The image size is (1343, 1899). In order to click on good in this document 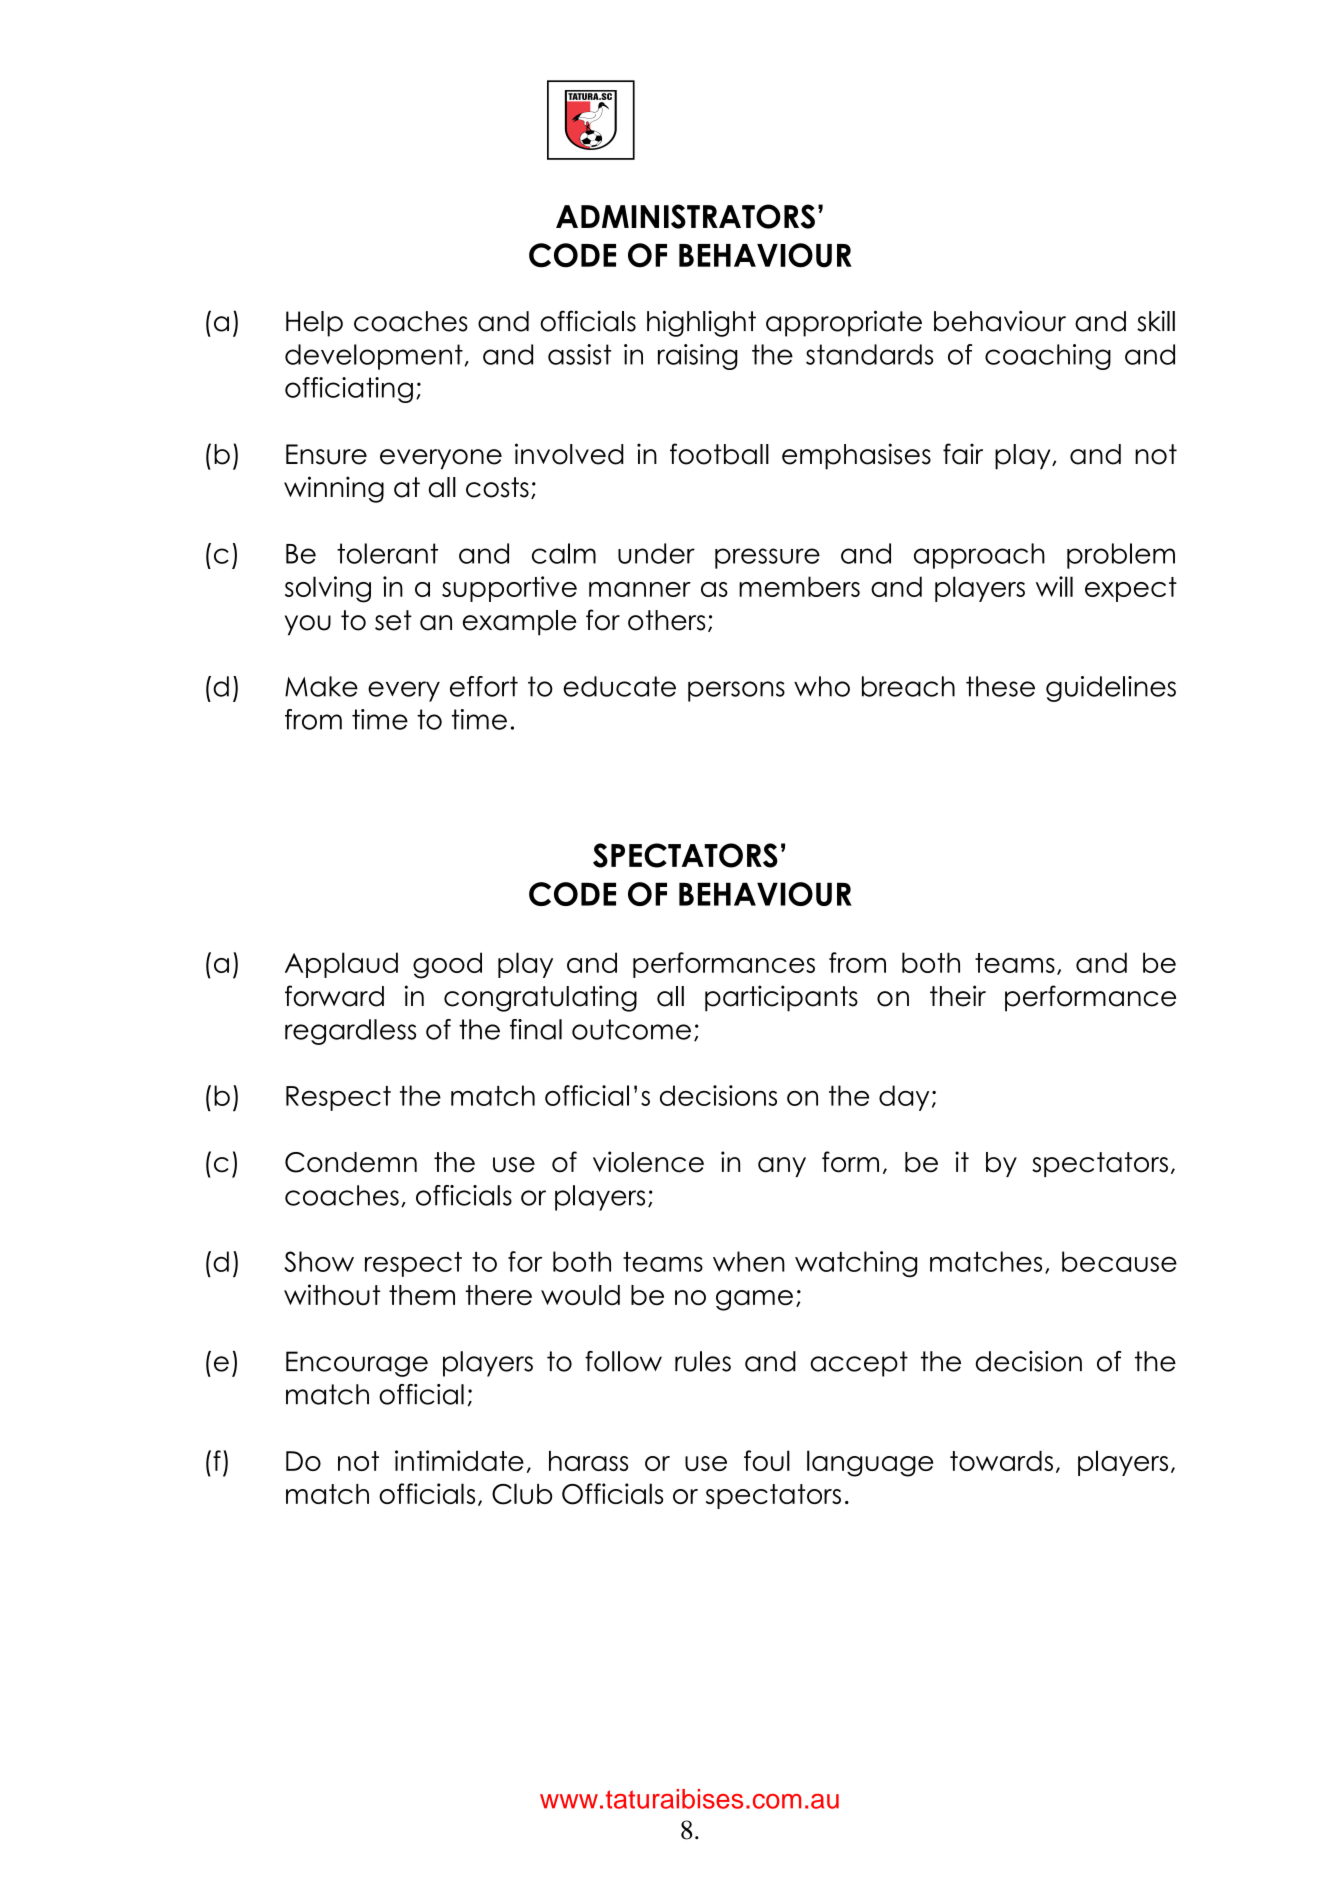, I will do `click(447, 965)`.
